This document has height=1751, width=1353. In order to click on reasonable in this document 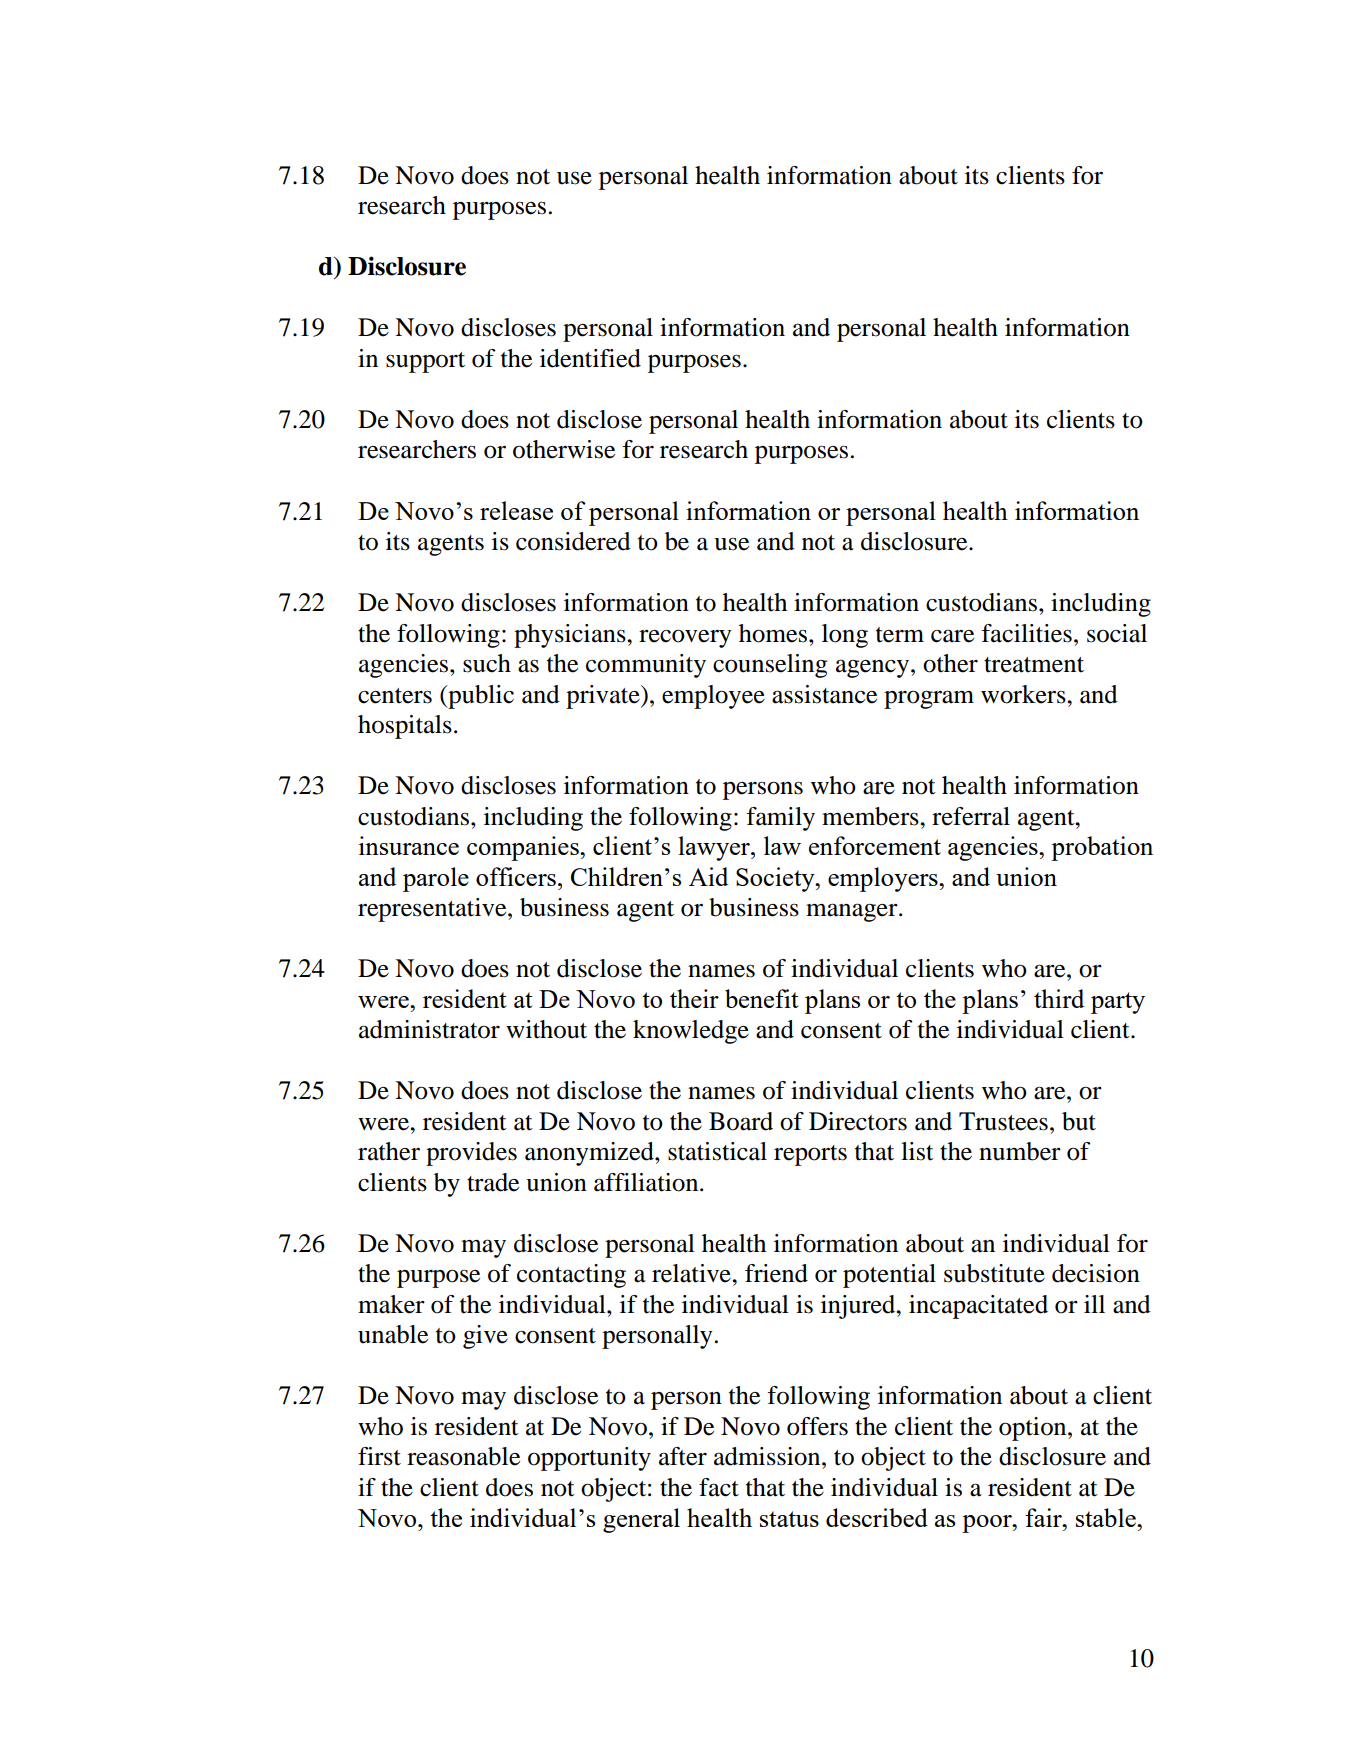, I will do `click(463, 1456)`.
